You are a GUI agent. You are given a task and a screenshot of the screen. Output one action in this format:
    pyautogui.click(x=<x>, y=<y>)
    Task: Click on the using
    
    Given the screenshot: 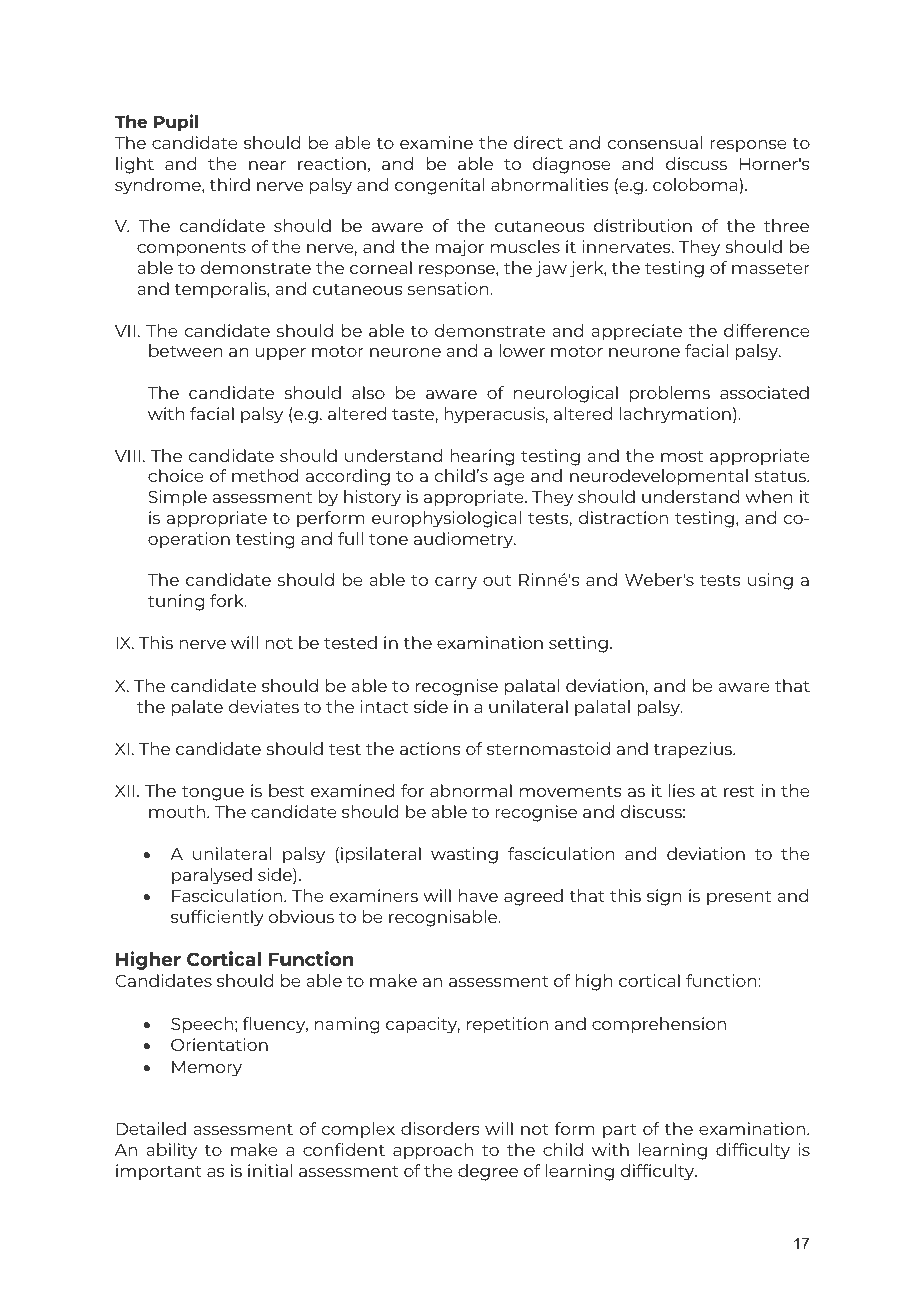 What is the action you would take?
    pyautogui.click(x=770, y=581)
